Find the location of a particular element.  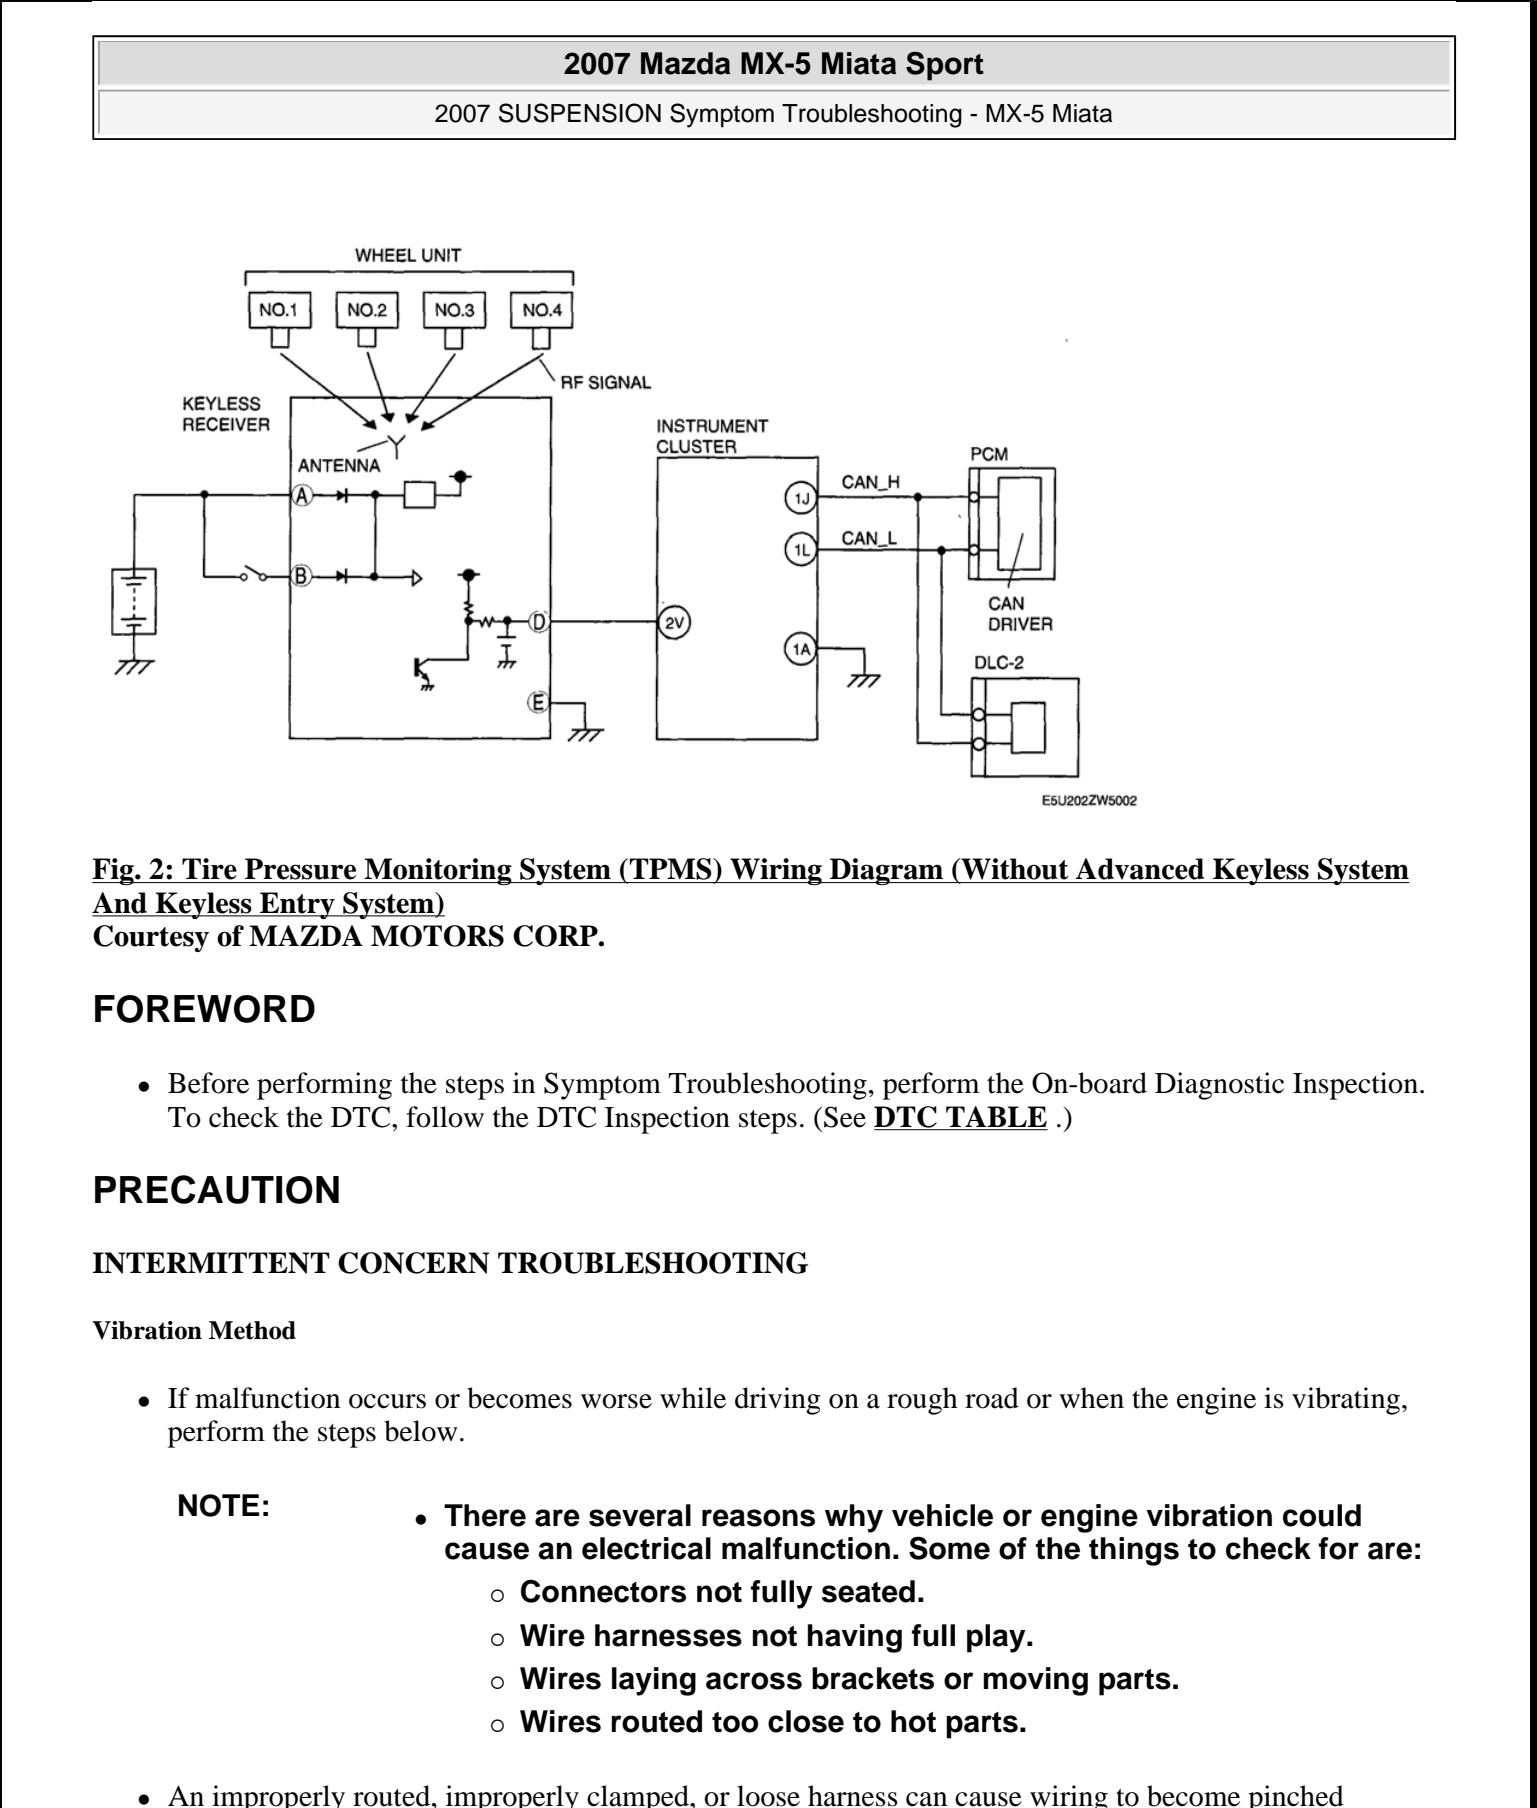

when is located at coordinates (1091, 1398).
